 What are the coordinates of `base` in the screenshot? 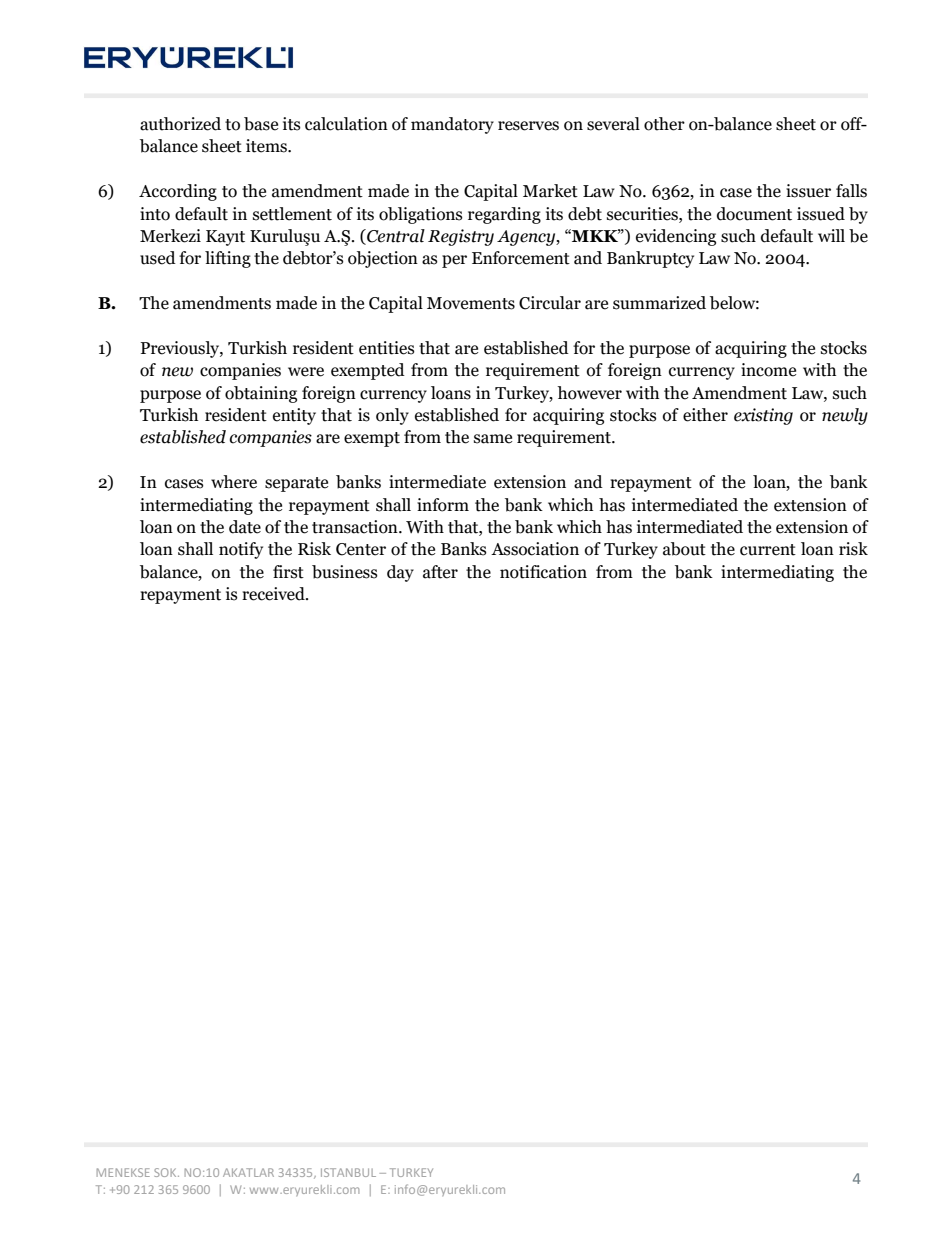 It's located at (261, 124).
